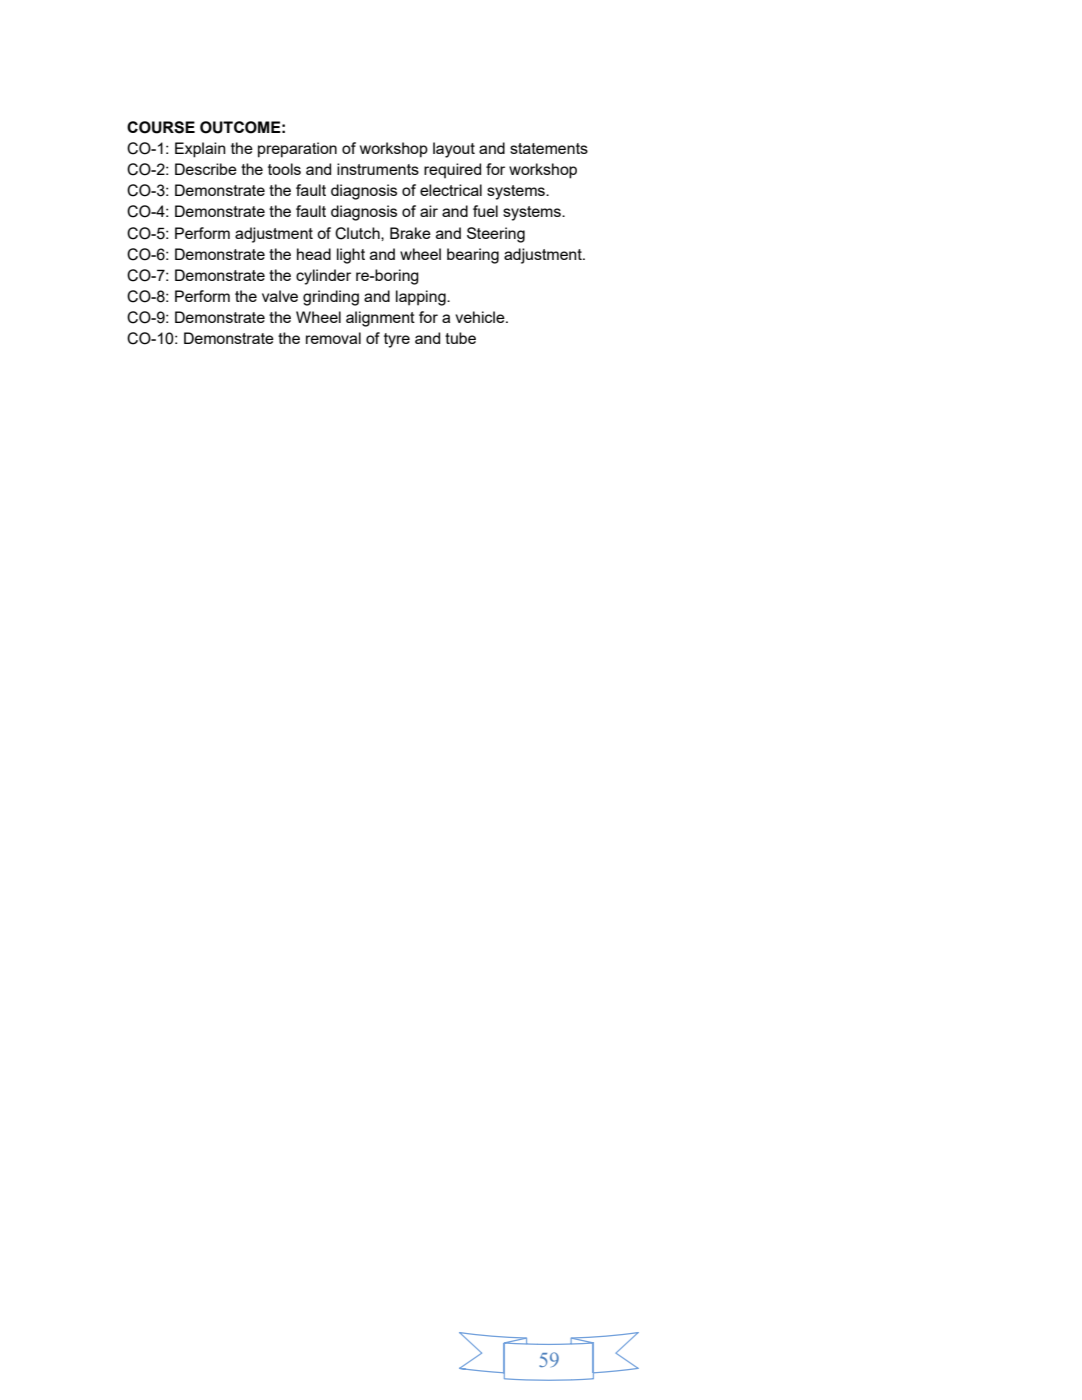 This screenshot has width=1082, height=1400. What do you see at coordinates (496, 235) in the screenshot?
I see `Steering` at bounding box center [496, 235].
